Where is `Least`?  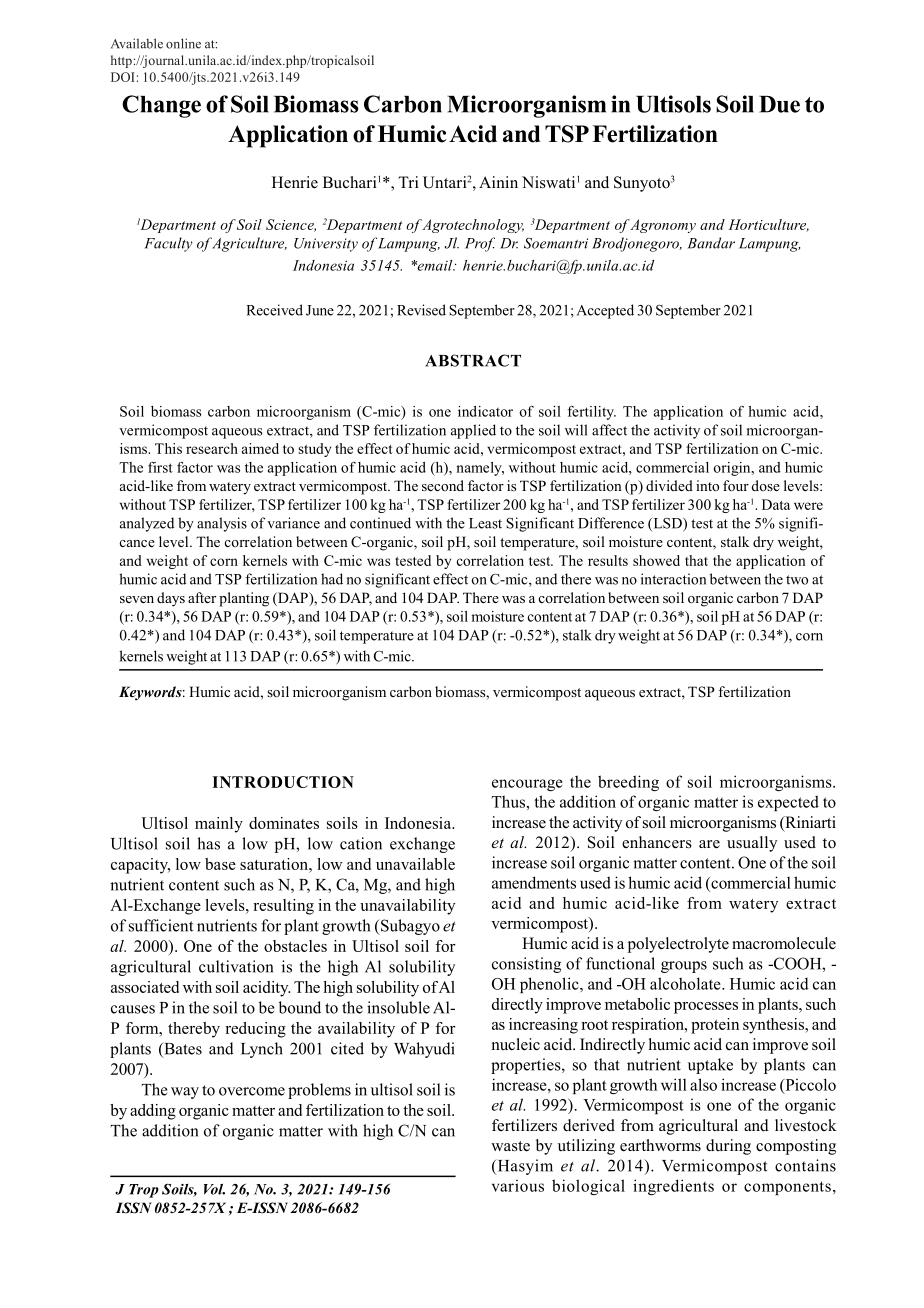
Least is located at coordinates (485, 523).
